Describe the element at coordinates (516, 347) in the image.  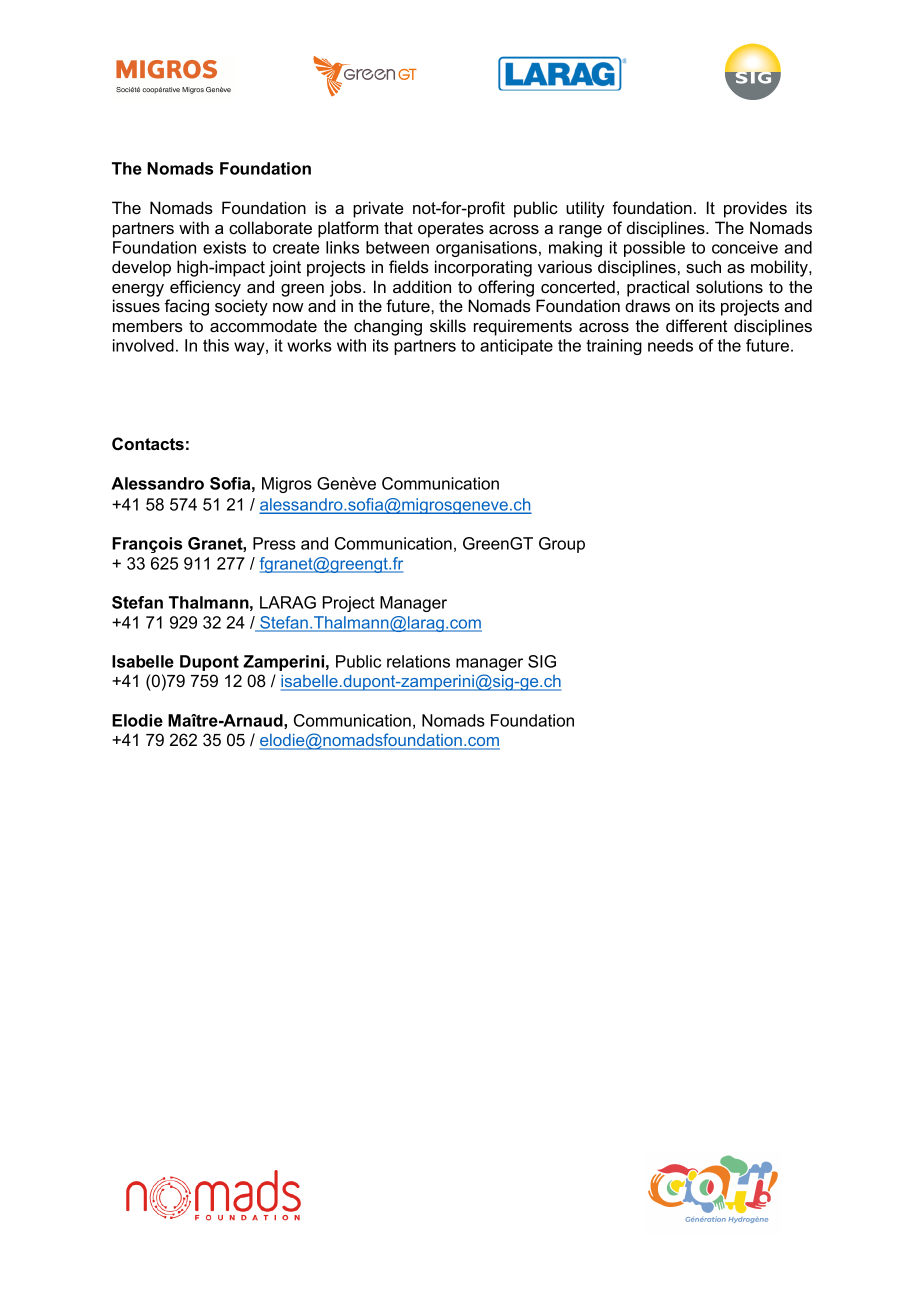
I see `anticipate` at that location.
